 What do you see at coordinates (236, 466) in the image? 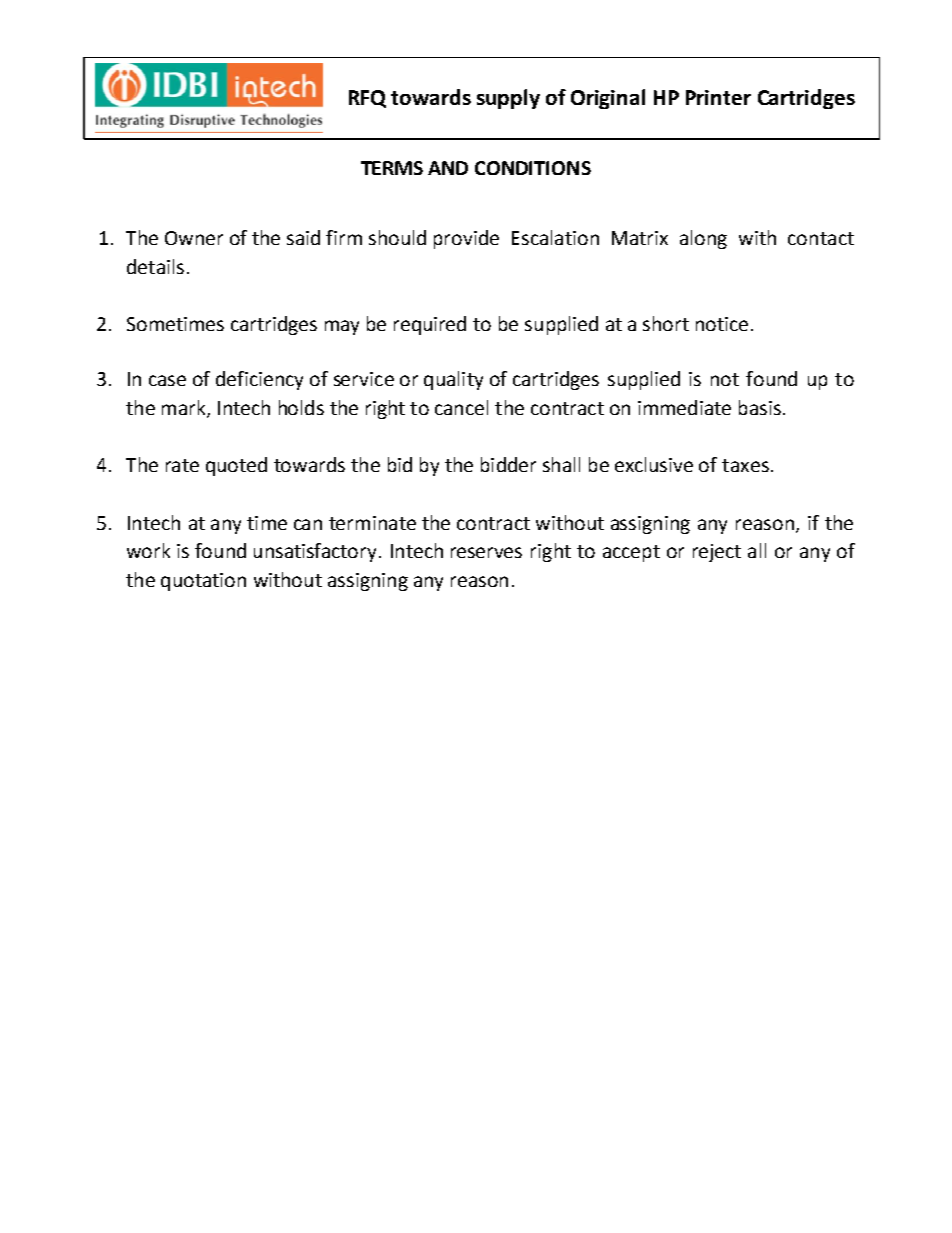
I see `quoted` at bounding box center [236, 466].
